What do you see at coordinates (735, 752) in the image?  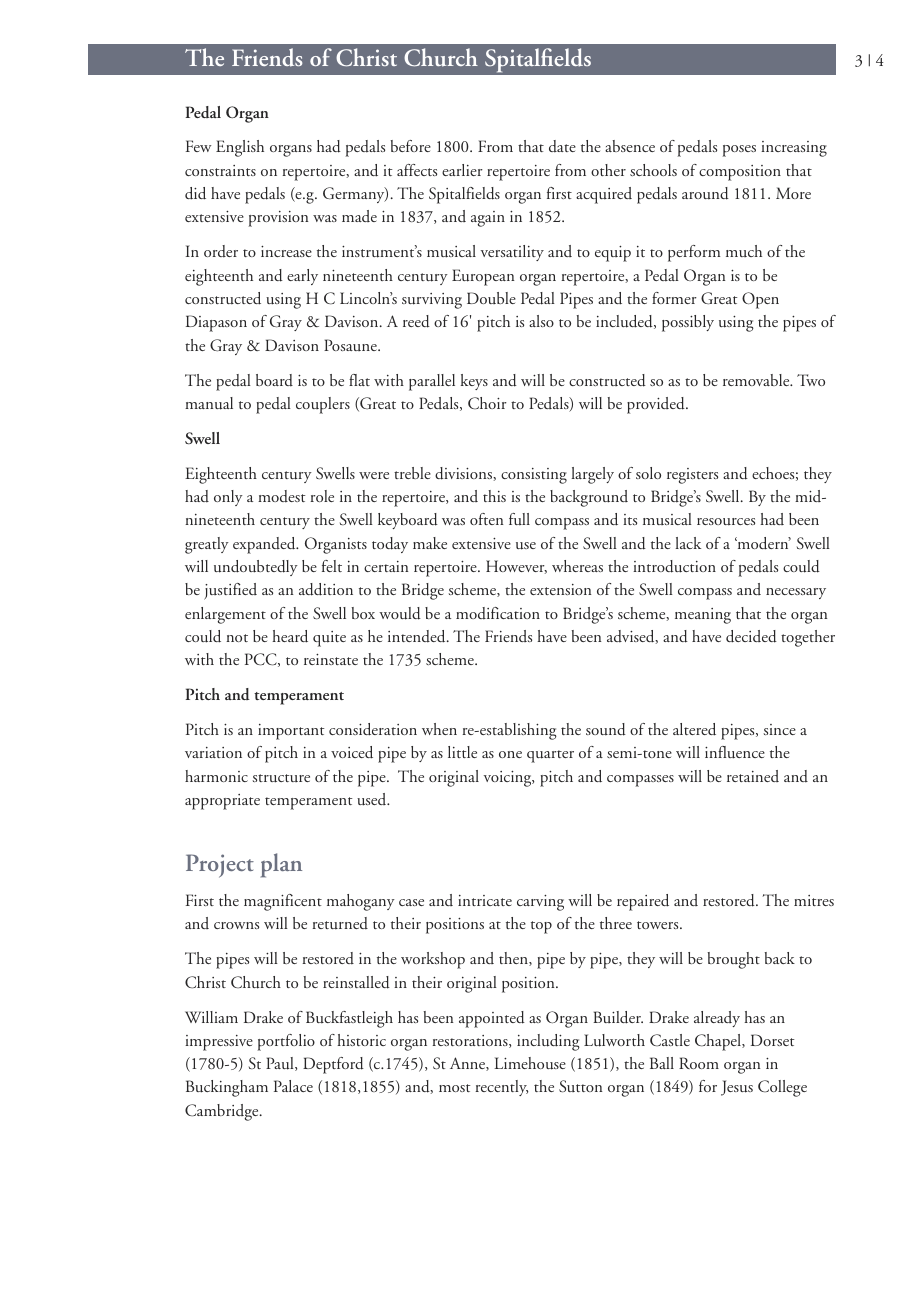 I see `influence` at bounding box center [735, 752].
